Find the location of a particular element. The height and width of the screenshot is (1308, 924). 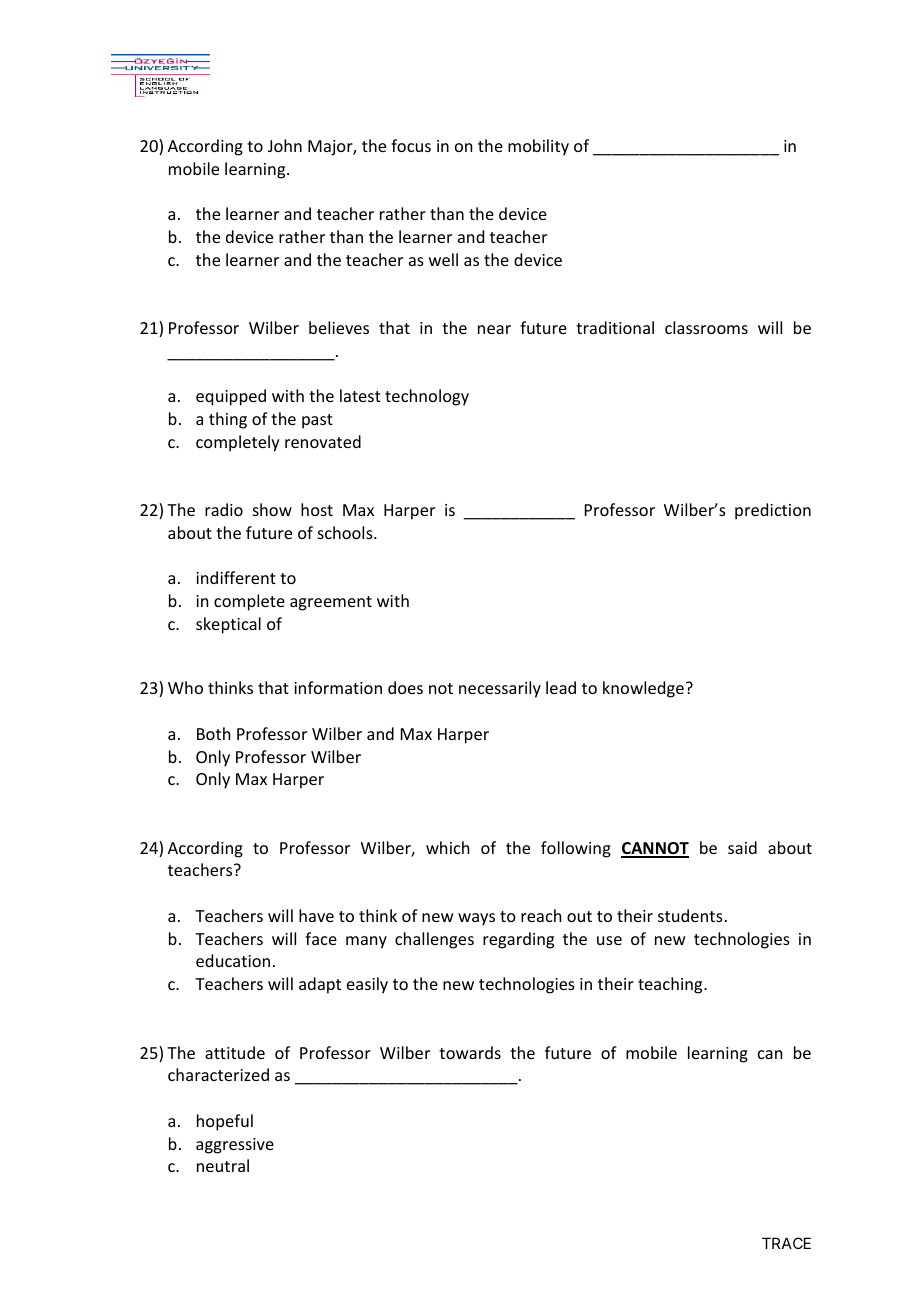

which is located at coordinates (447, 847).
